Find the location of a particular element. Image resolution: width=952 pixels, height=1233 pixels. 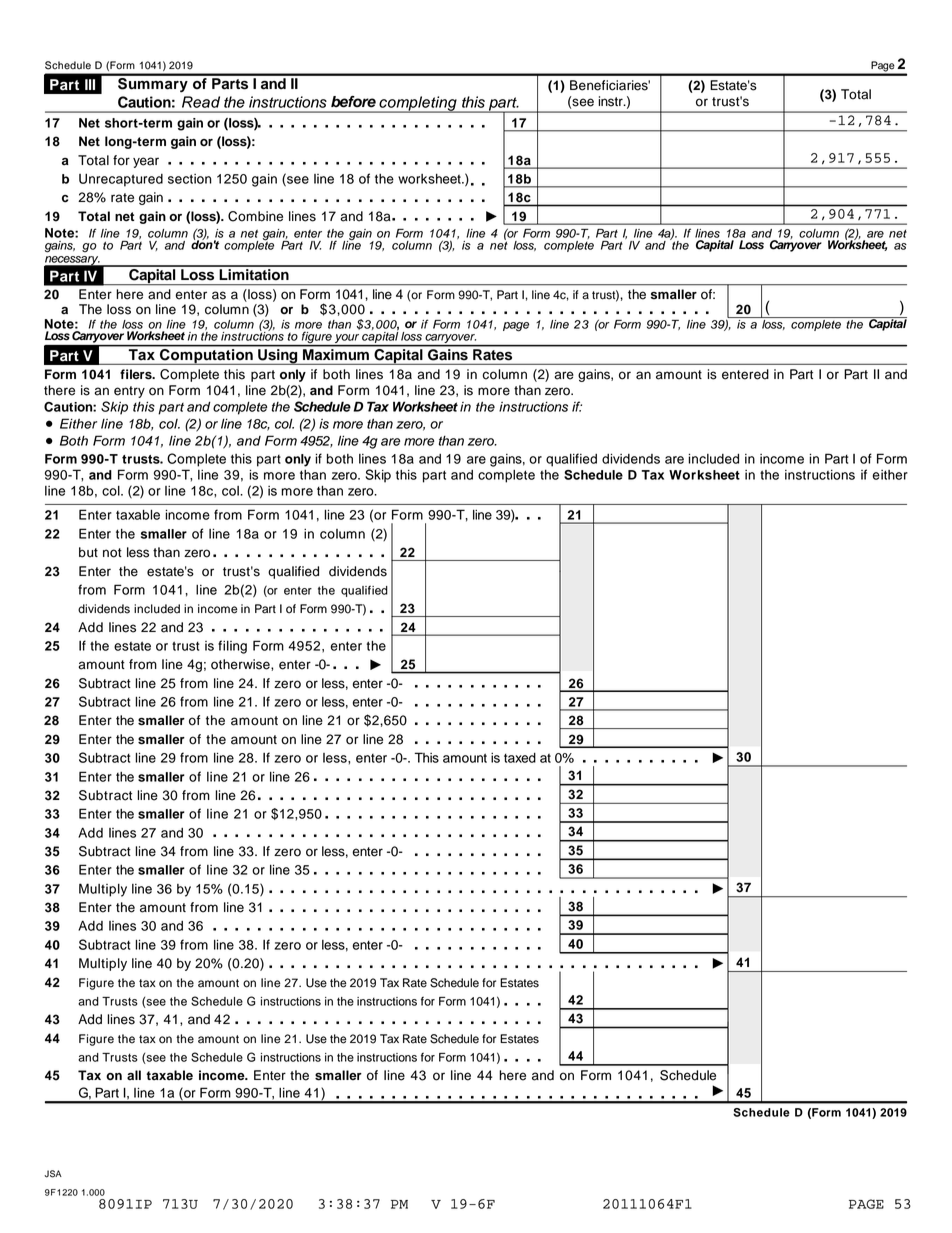

filing is located at coordinates (232, 647).
